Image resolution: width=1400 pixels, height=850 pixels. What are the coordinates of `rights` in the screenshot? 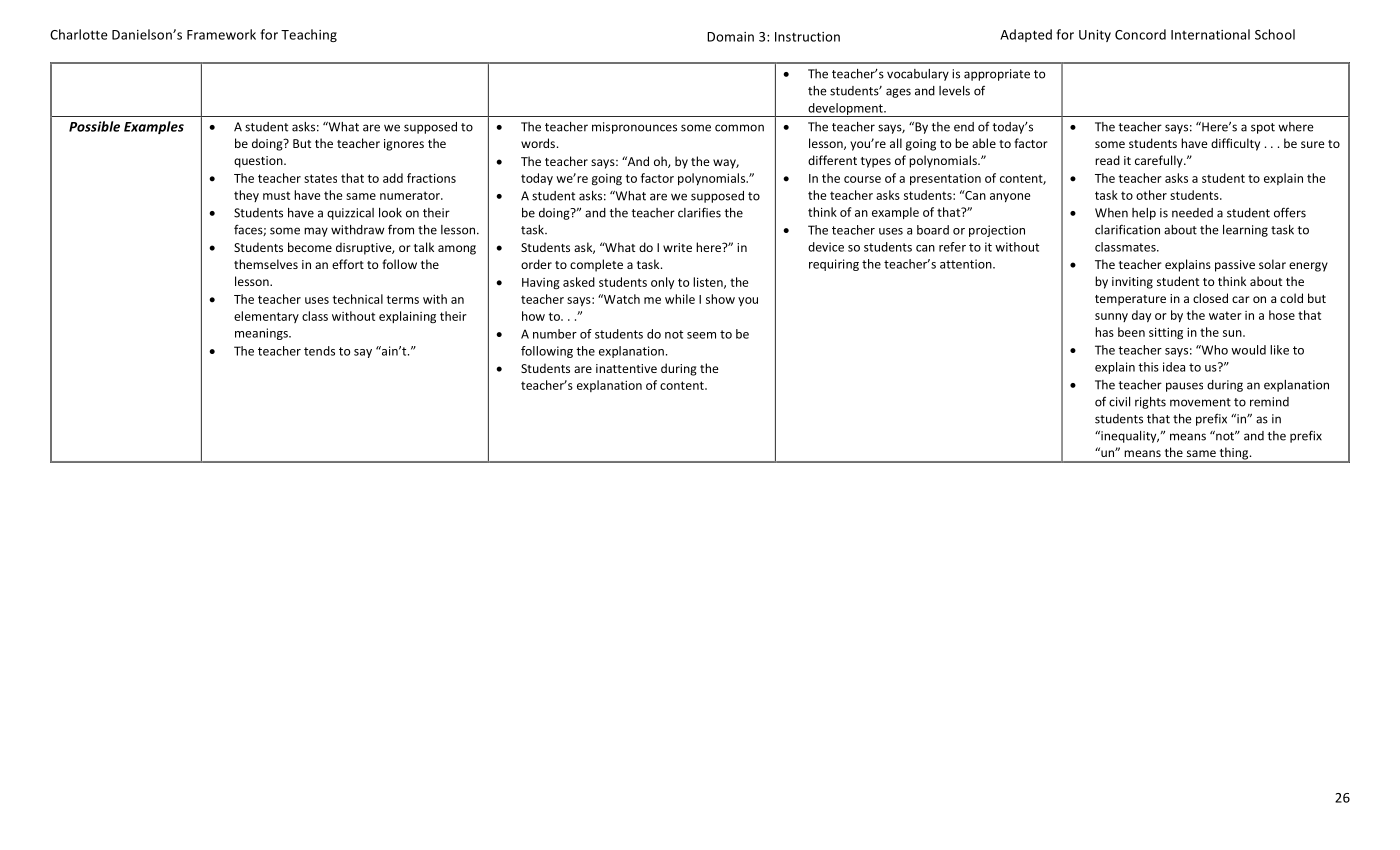 It's located at (1150, 403).
